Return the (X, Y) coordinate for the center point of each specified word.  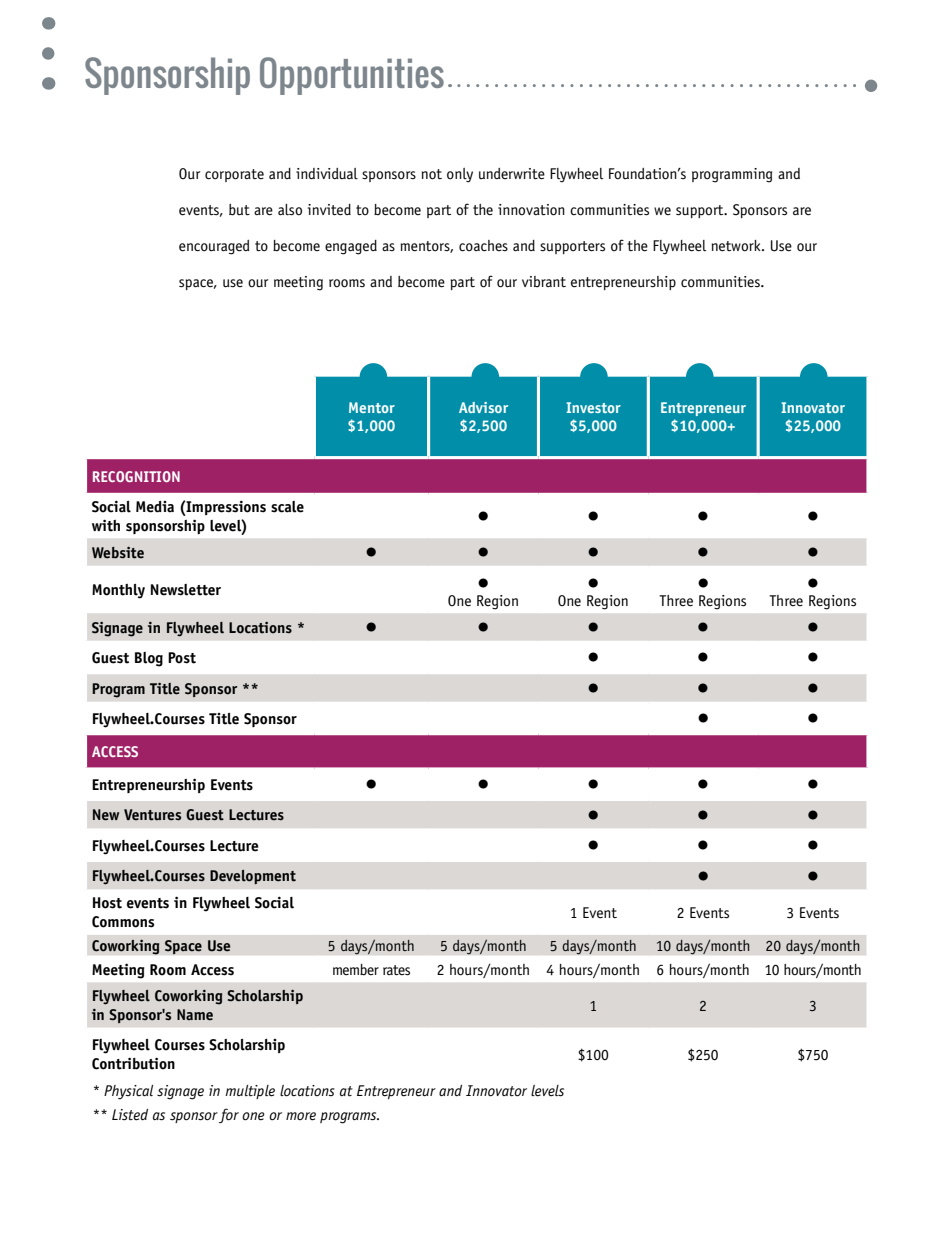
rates (396, 970)
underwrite (512, 174)
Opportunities (352, 76)
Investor (593, 407)
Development (253, 877)
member (356, 970)
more (301, 1116)
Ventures (152, 815)
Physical (128, 1092)
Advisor (483, 407)
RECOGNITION (136, 476)
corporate (234, 175)
